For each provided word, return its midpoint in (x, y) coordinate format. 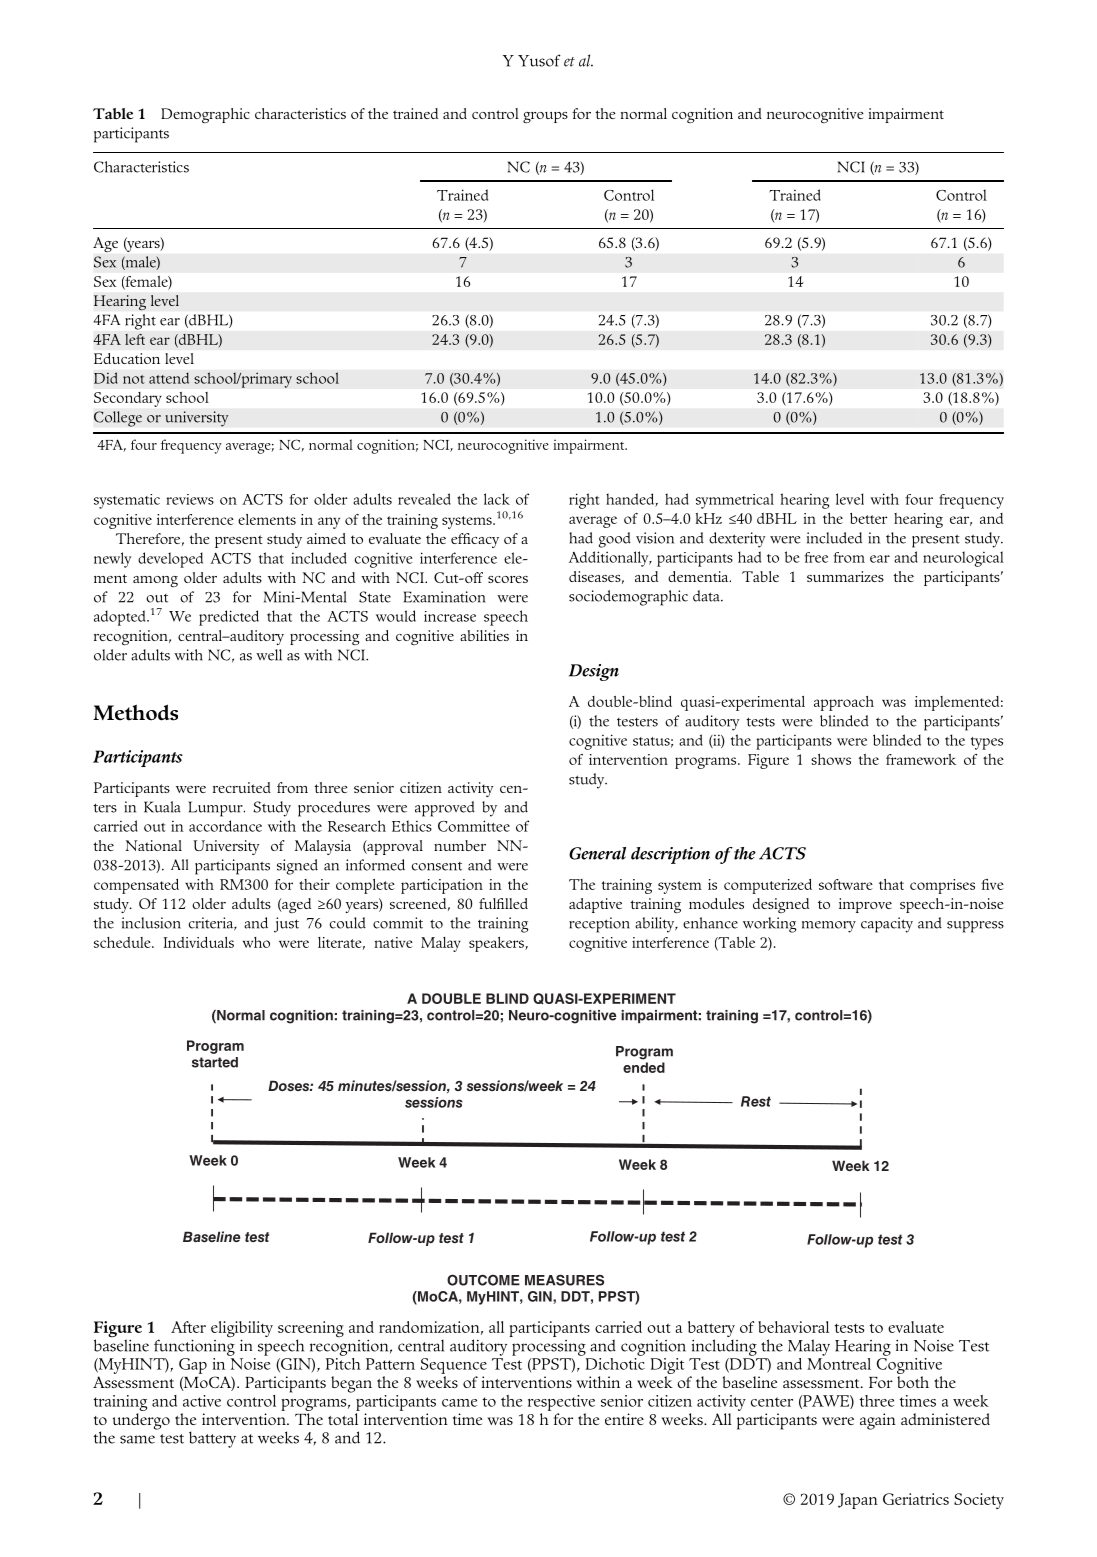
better (869, 518)
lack (497, 499)
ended (644, 1067)
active (202, 1401)
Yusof (539, 60)
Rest (756, 1101)
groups (545, 117)
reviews (190, 499)
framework (921, 759)
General (597, 853)
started (215, 1062)
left (135, 339)
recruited (242, 787)
